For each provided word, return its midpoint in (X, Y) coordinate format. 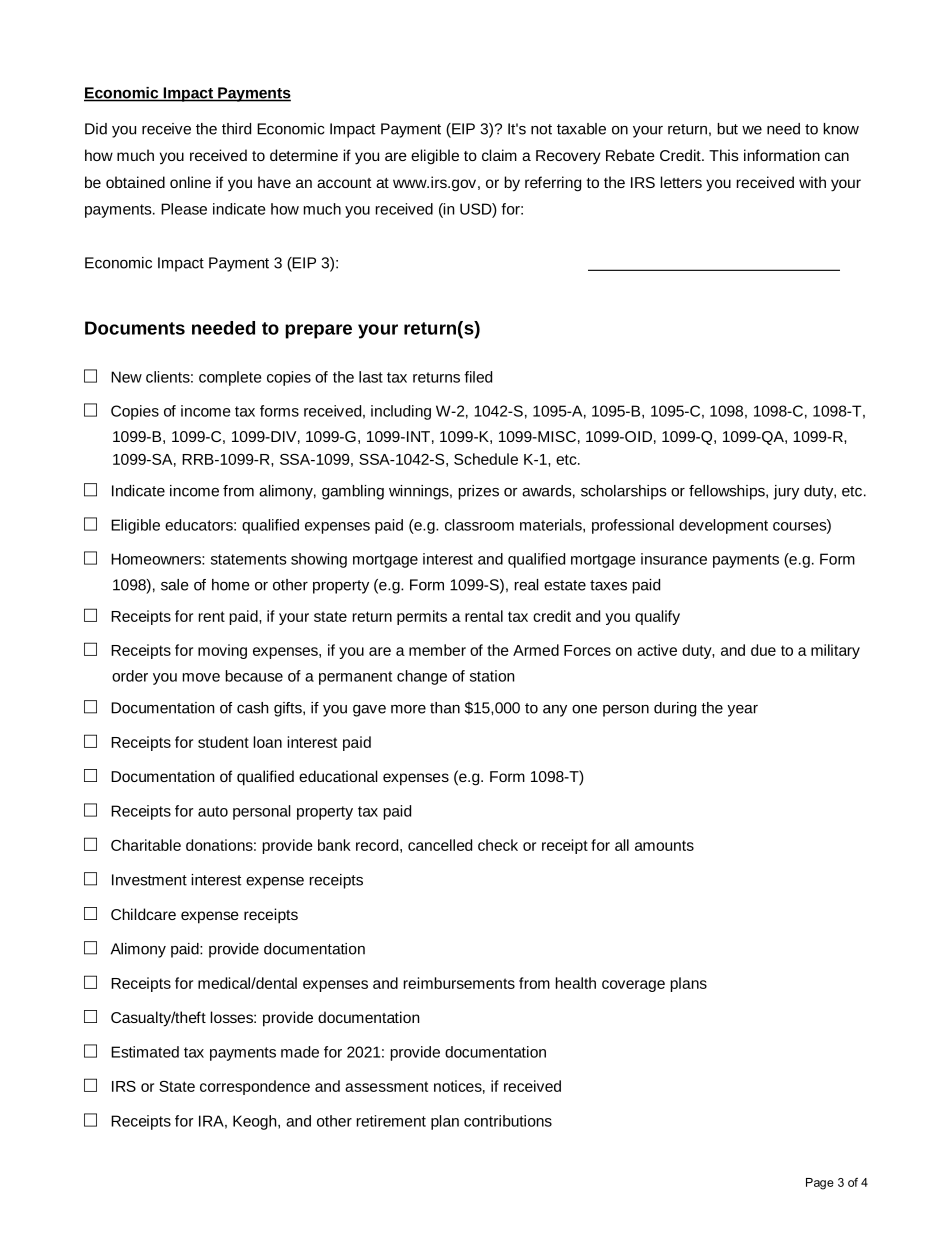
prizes (478, 492)
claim (499, 155)
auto (213, 811)
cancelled (440, 845)
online (190, 182)
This (724, 155)
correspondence (255, 1087)
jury (786, 492)
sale (175, 585)
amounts (664, 845)
